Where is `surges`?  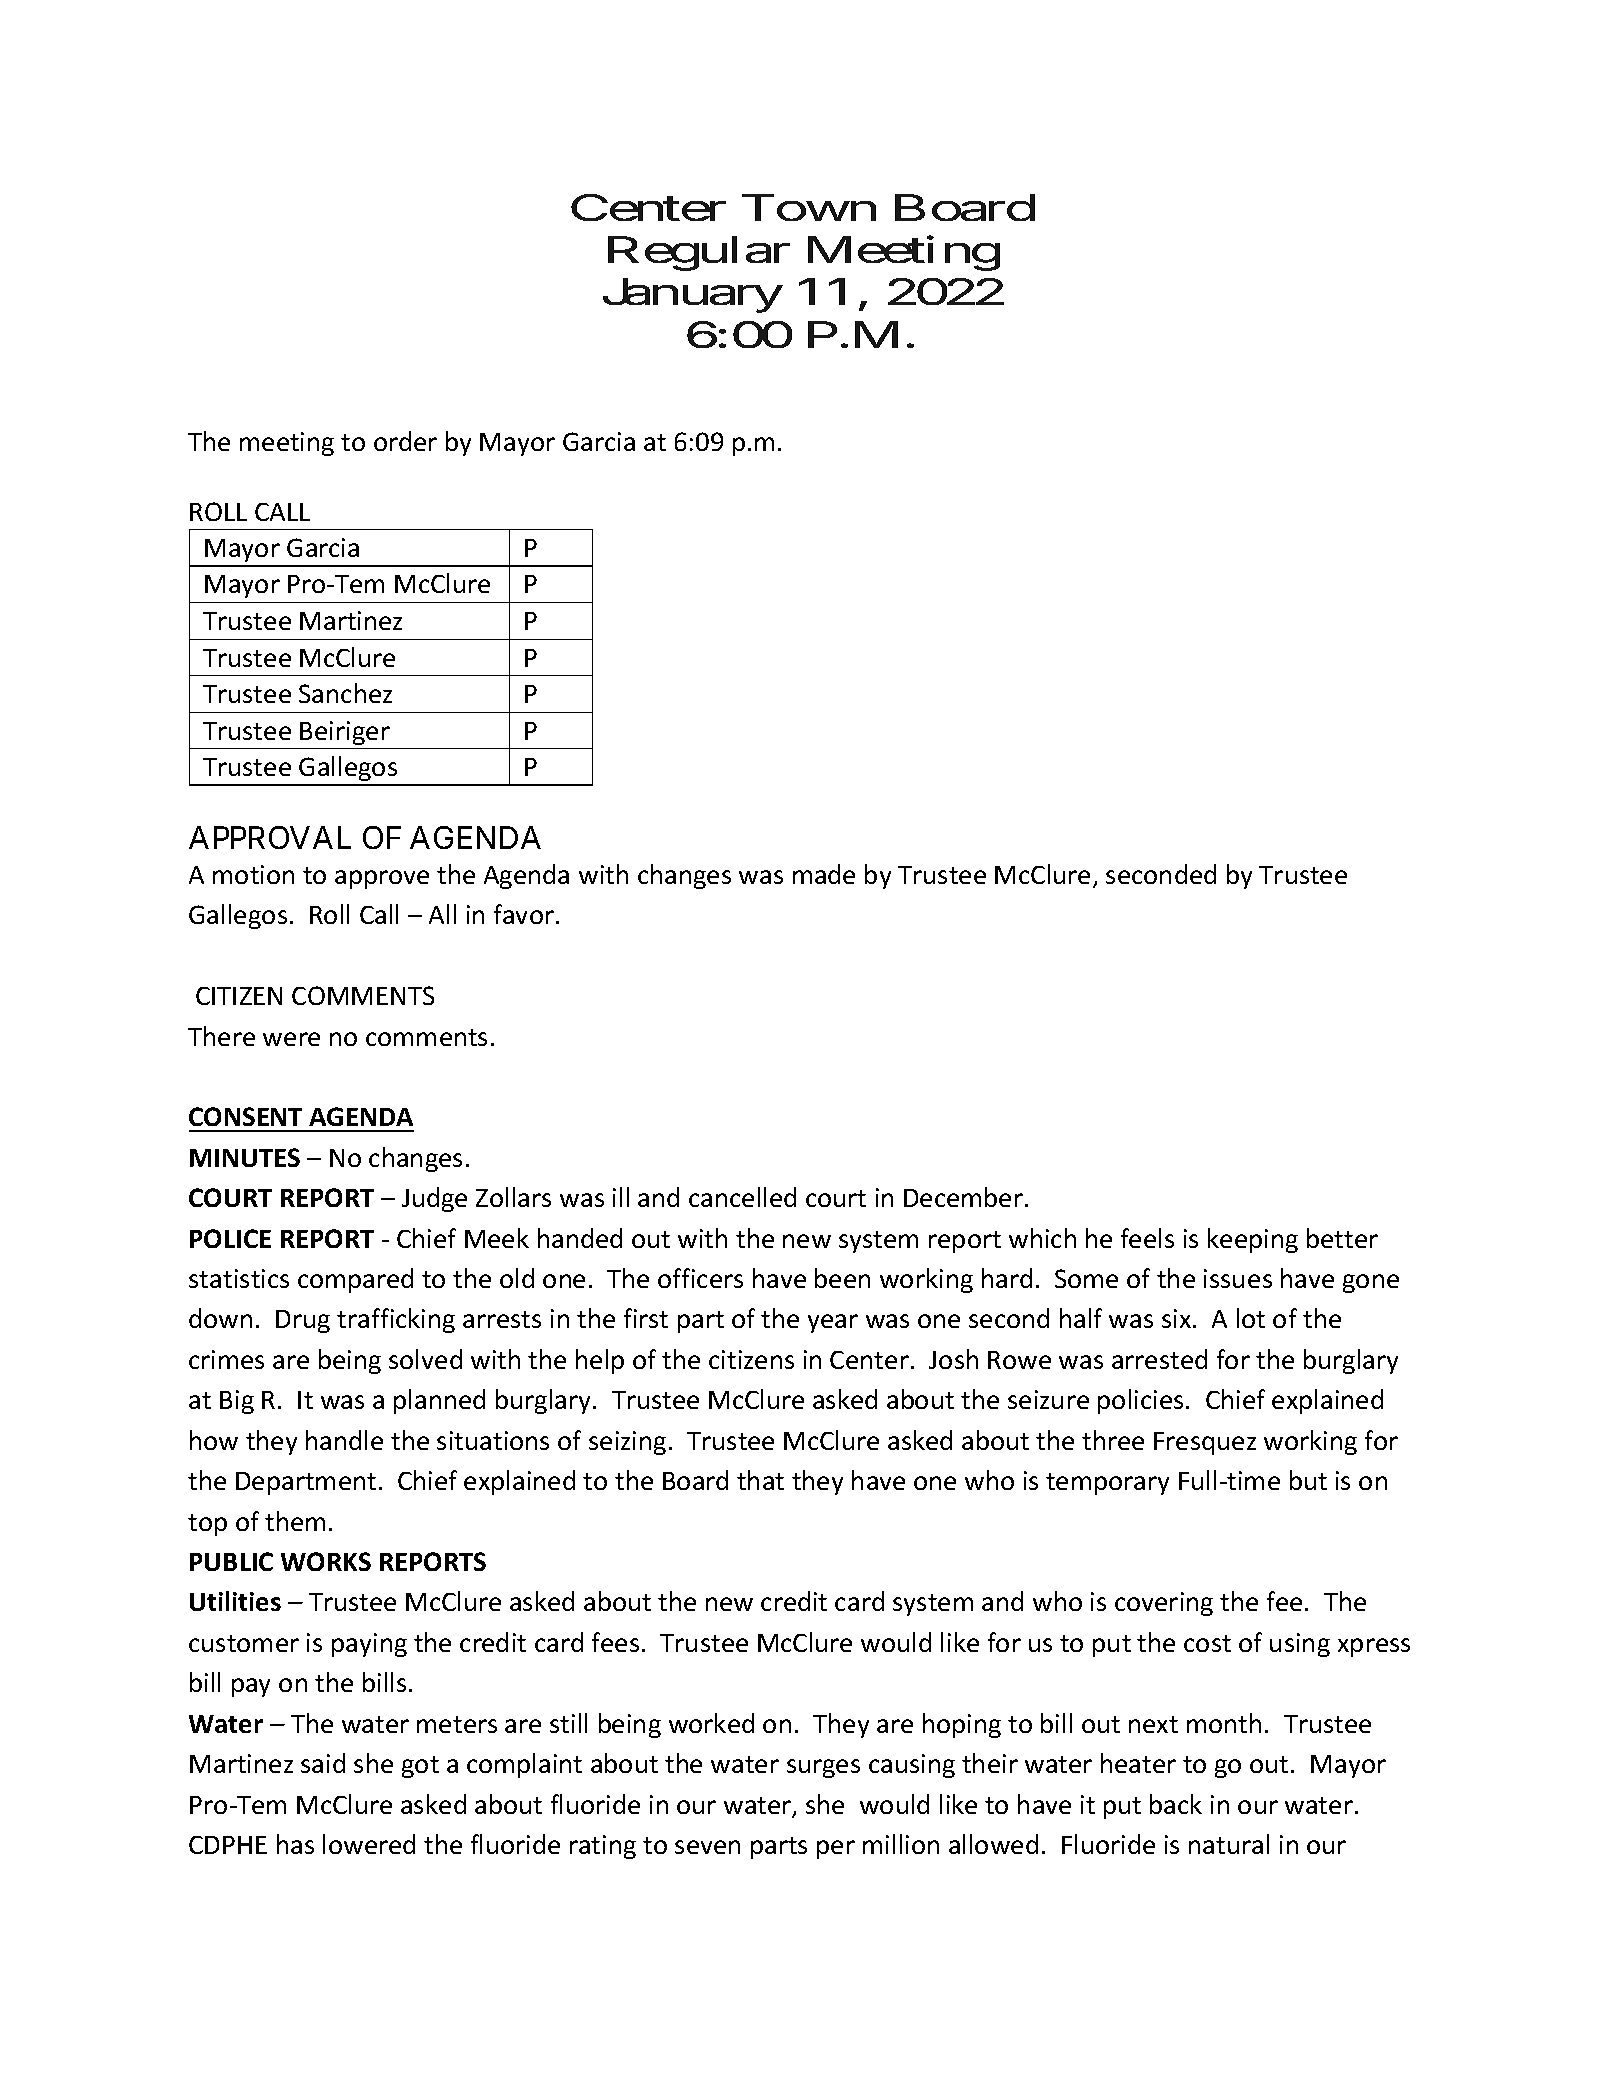 surges is located at coordinates (823, 1768).
